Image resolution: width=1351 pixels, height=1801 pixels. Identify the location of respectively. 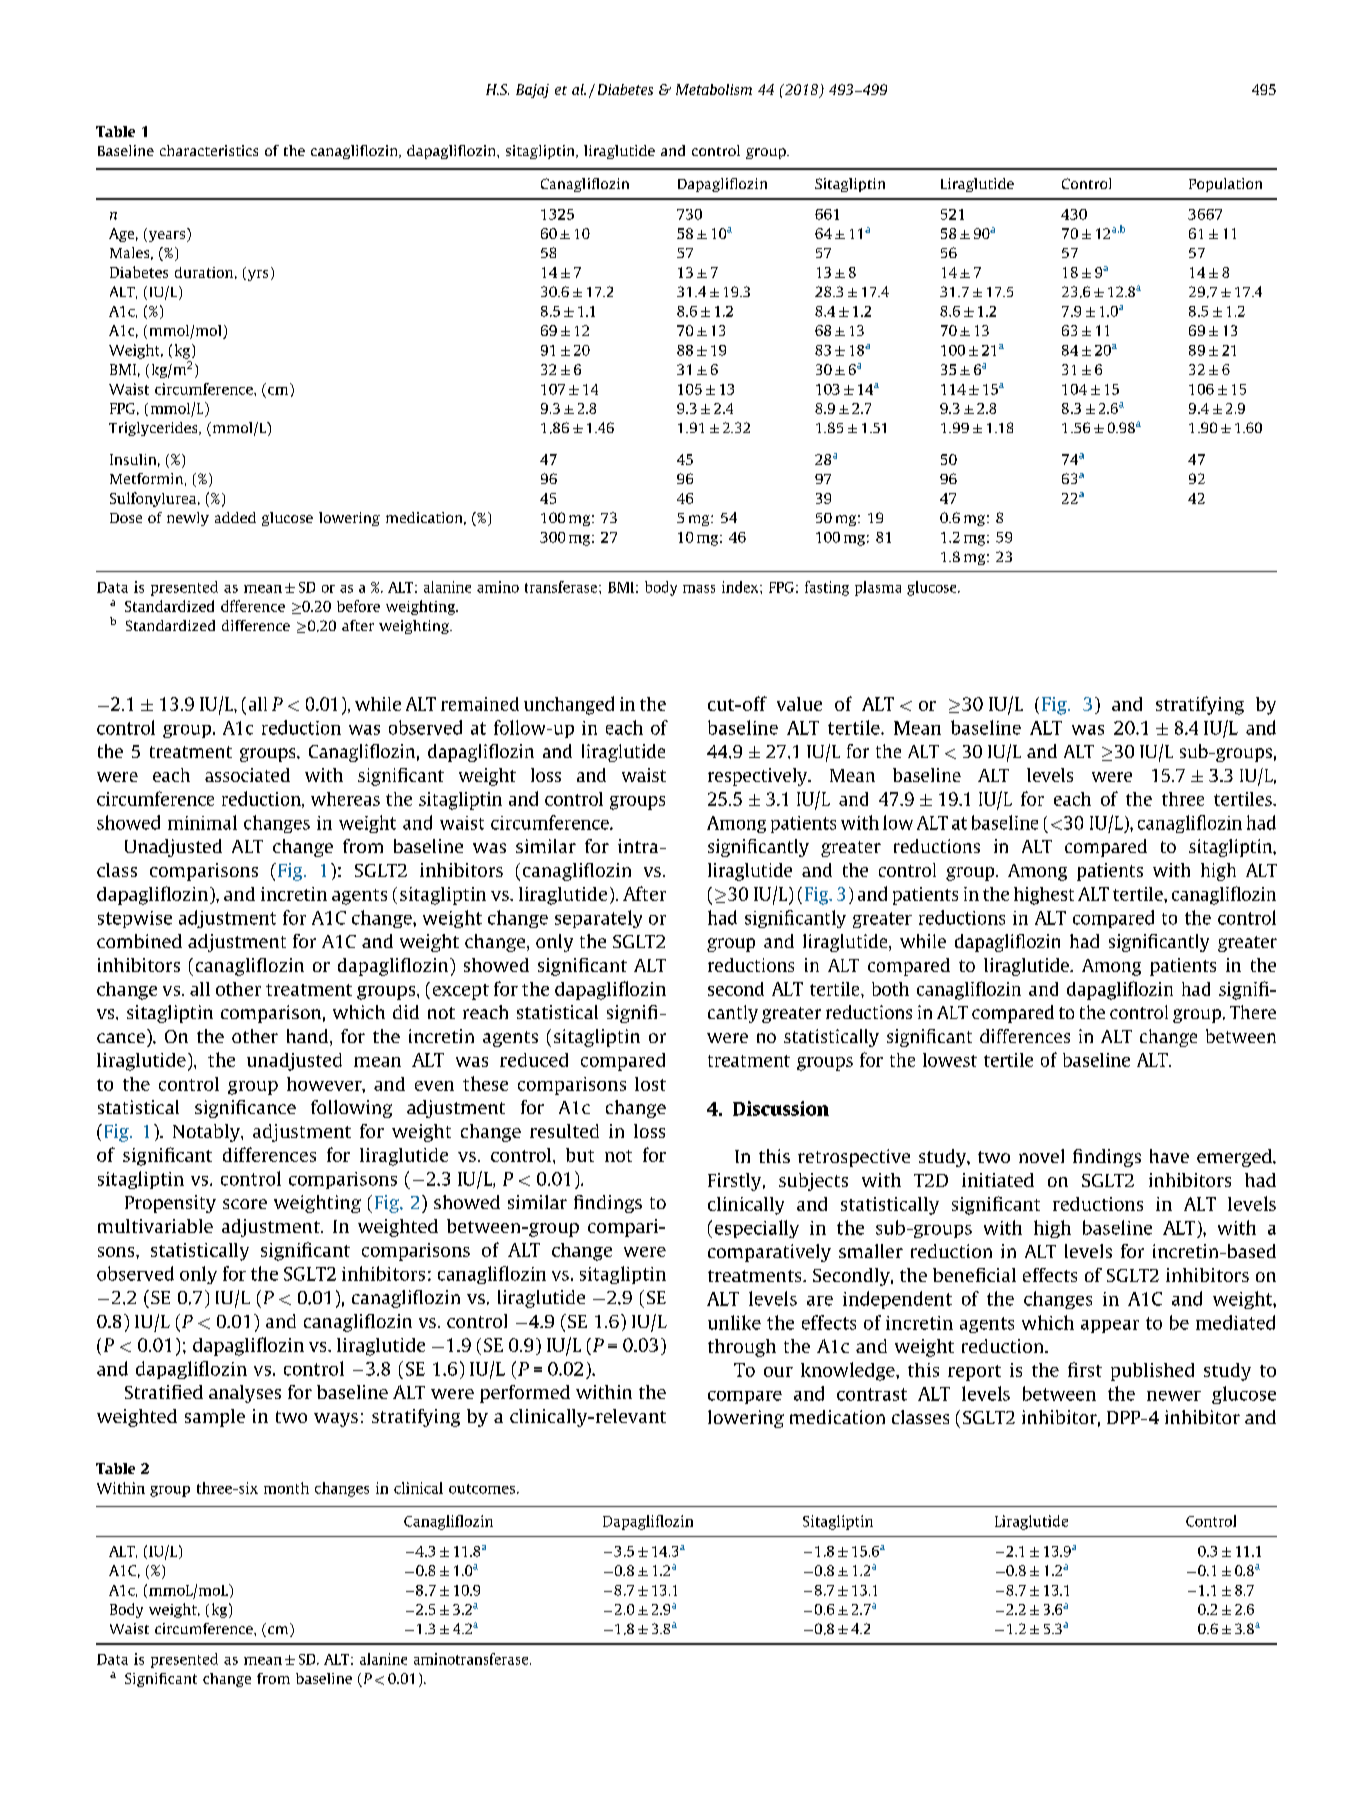
(759, 777).
